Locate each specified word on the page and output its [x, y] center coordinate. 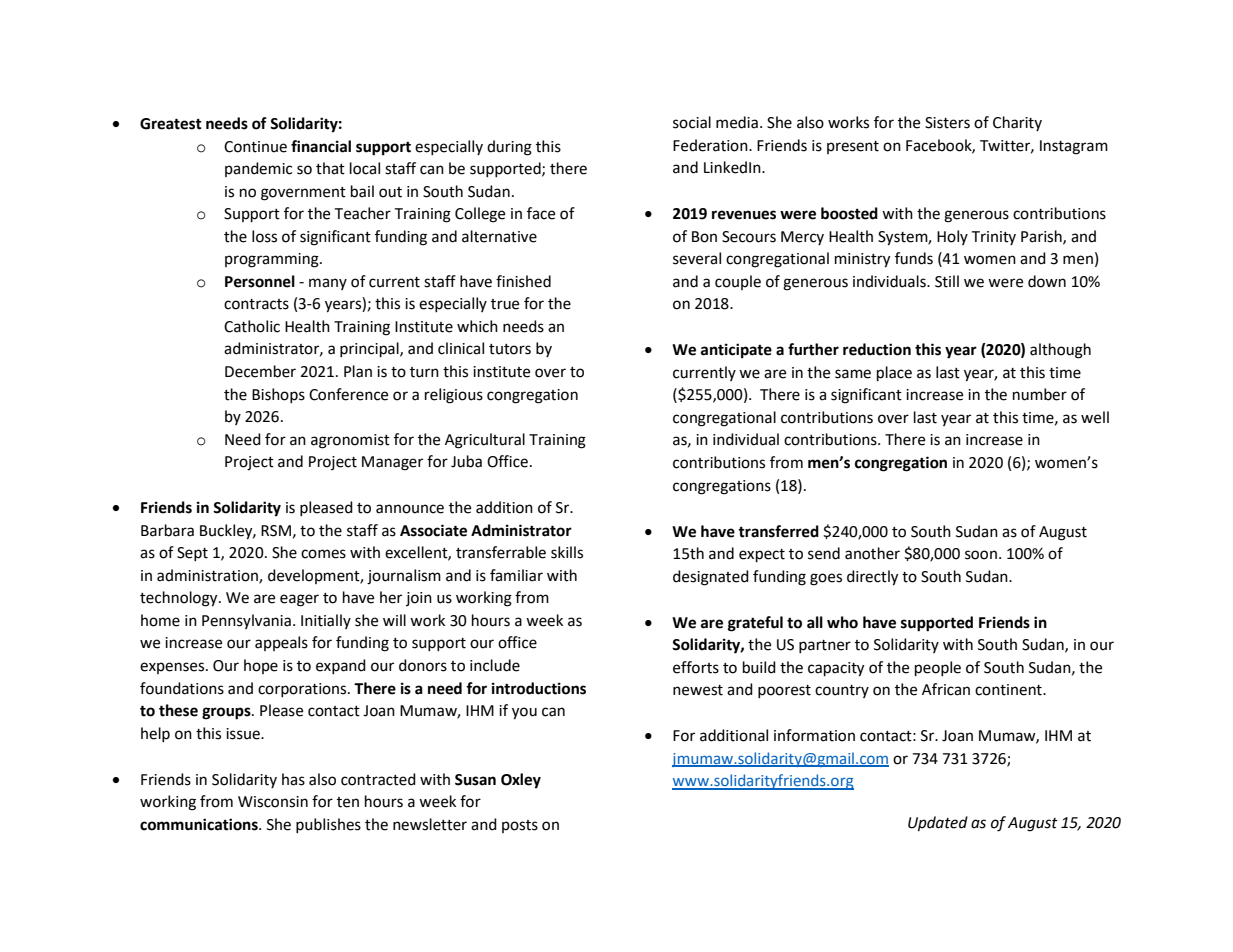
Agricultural [485, 441]
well [1095, 417]
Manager [392, 463]
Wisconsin [273, 802]
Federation [711, 145]
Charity [1017, 123]
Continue [255, 147]
